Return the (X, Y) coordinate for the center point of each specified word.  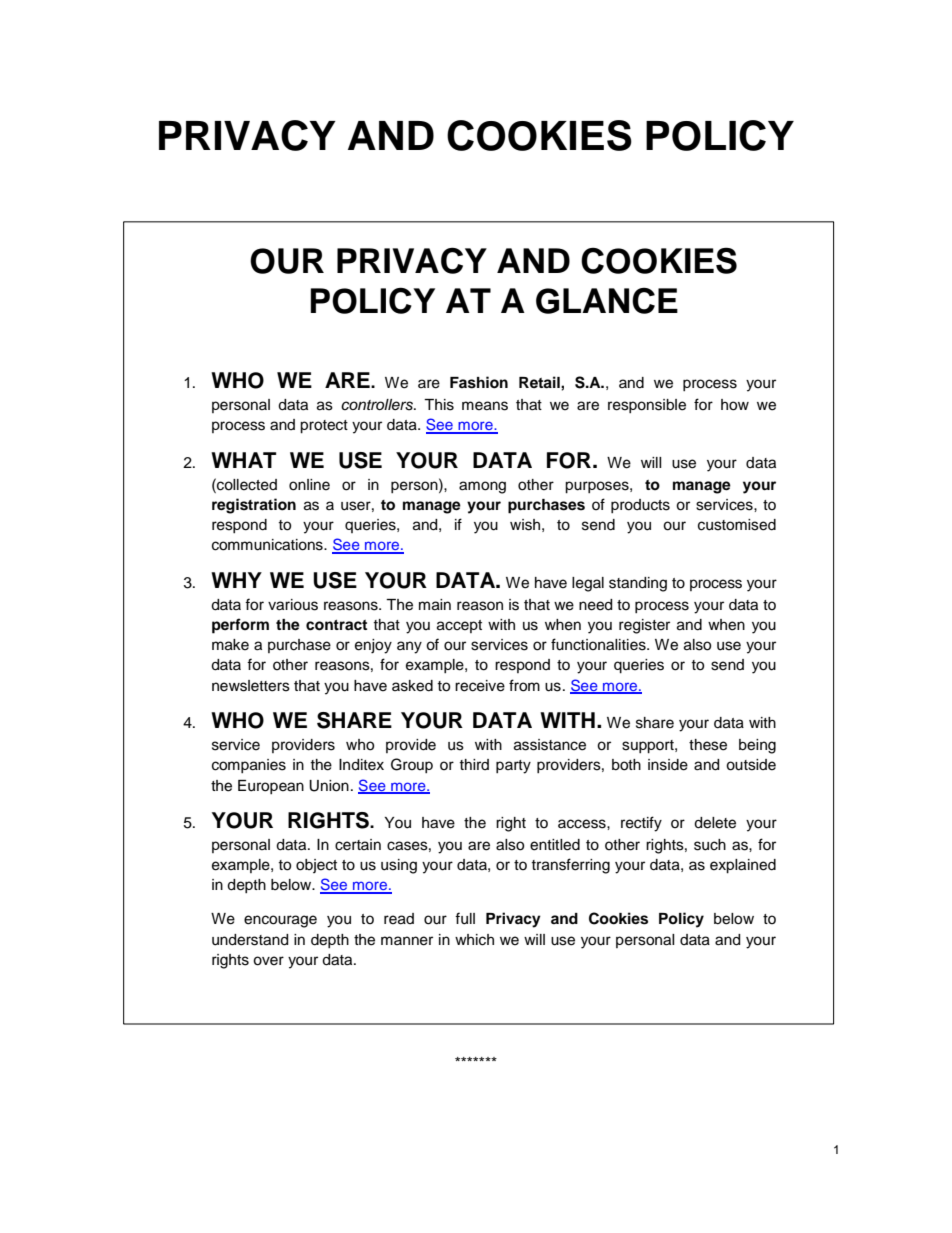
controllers (378, 405)
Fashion (479, 382)
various (293, 605)
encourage (280, 921)
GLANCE (607, 300)
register (644, 626)
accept (459, 626)
